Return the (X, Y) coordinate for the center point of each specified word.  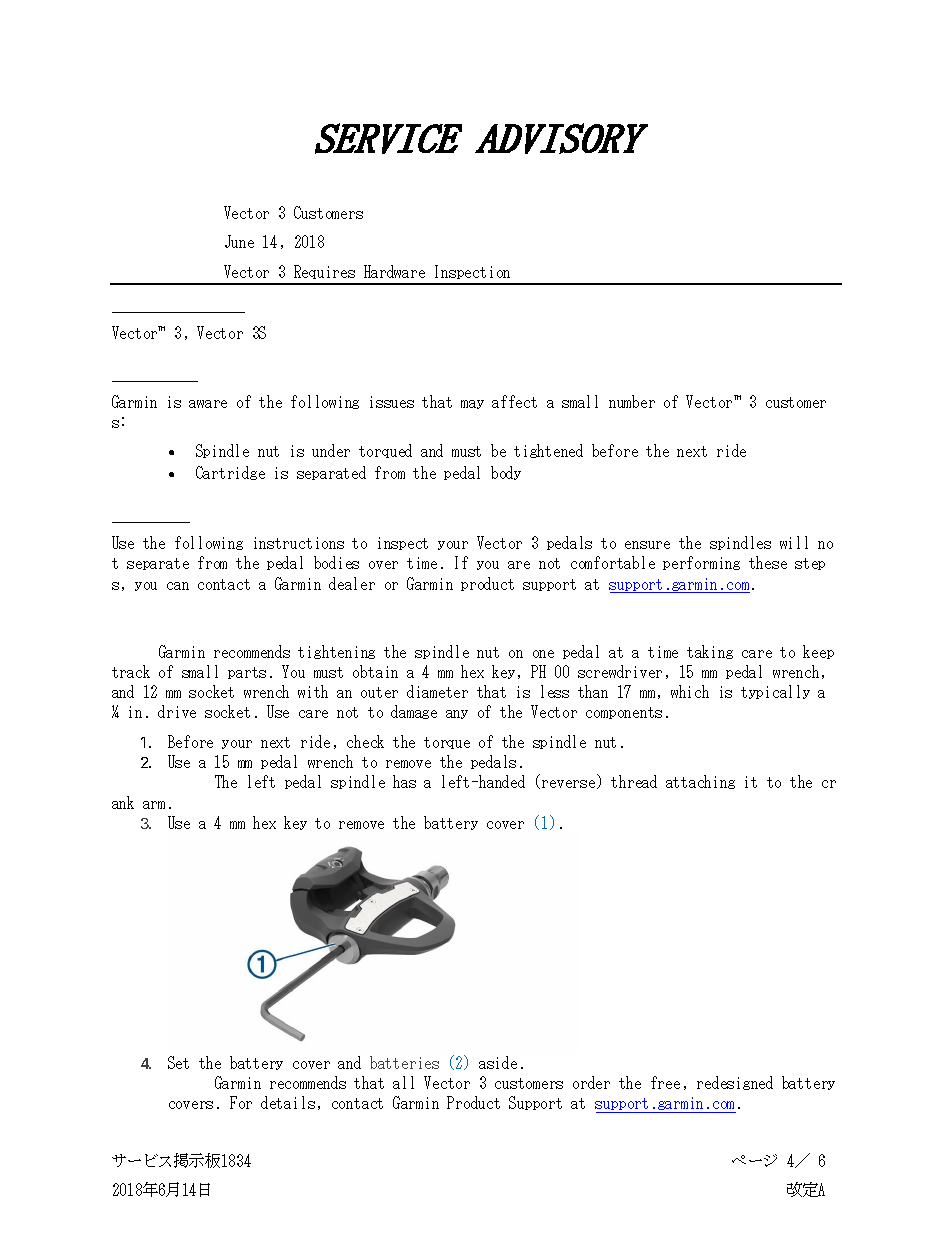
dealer (352, 583)
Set (178, 1062)
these (768, 562)
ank (123, 802)
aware (208, 404)
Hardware (394, 271)
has (404, 781)
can (178, 586)
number (632, 401)
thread (634, 781)
